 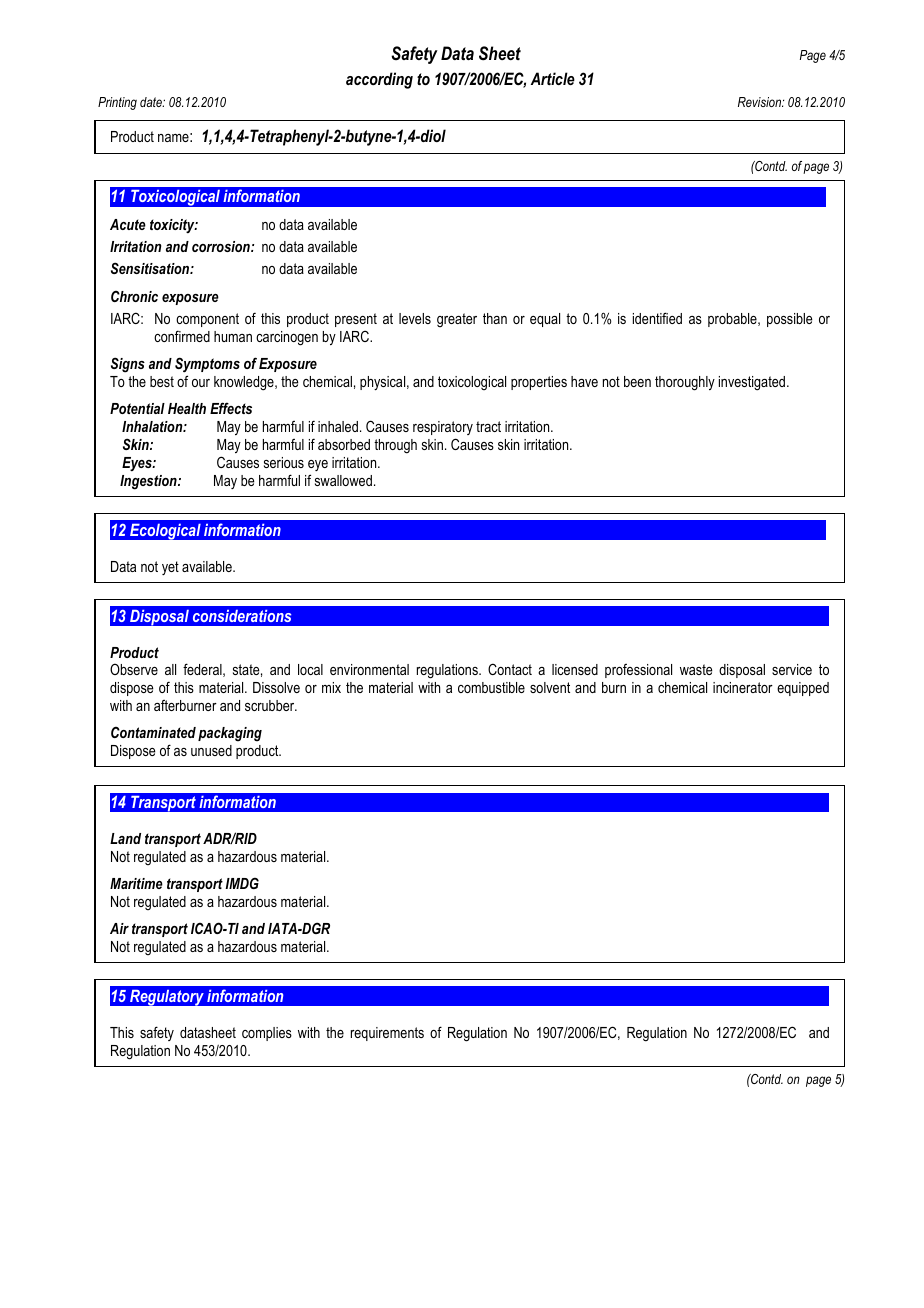 What do you see at coordinates (117, 103) in the screenshot?
I see `Printing` at bounding box center [117, 103].
